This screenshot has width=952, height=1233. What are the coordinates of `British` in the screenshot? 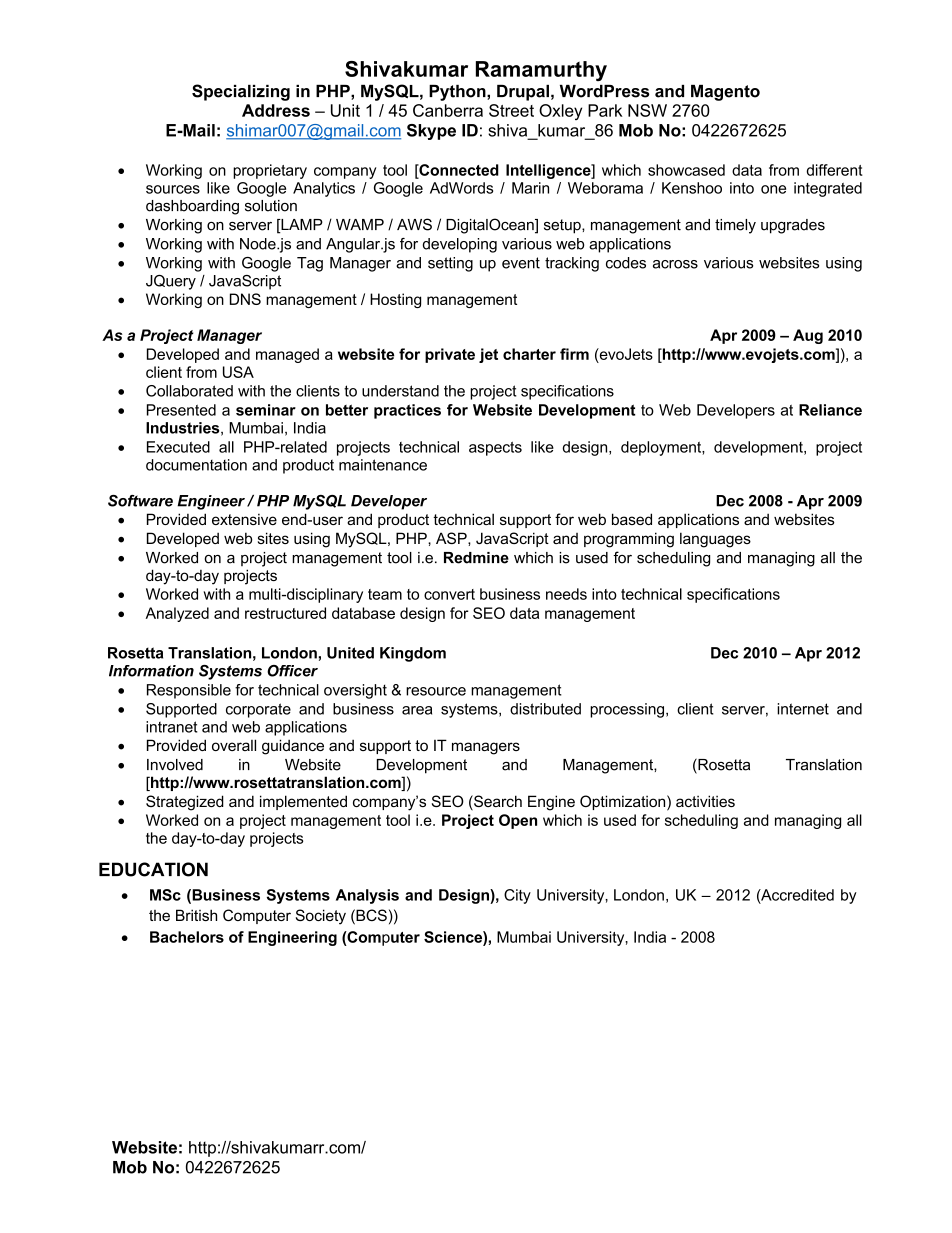 It's located at (196, 915).
